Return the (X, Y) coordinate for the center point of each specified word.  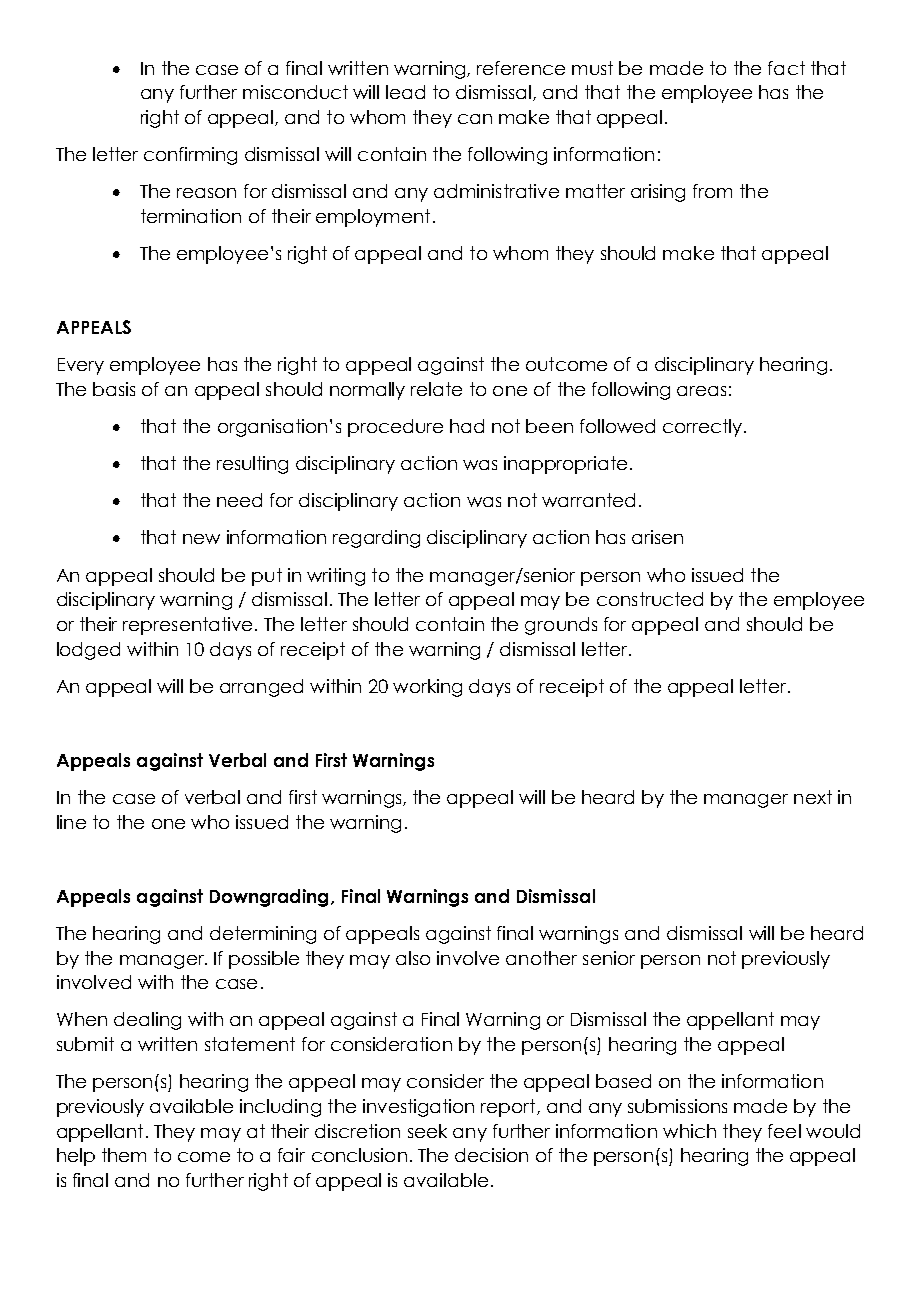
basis (114, 389)
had (467, 426)
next (813, 797)
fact (786, 68)
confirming (190, 156)
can (475, 119)
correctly (702, 428)
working (427, 688)
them (124, 1155)
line (71, 822)
